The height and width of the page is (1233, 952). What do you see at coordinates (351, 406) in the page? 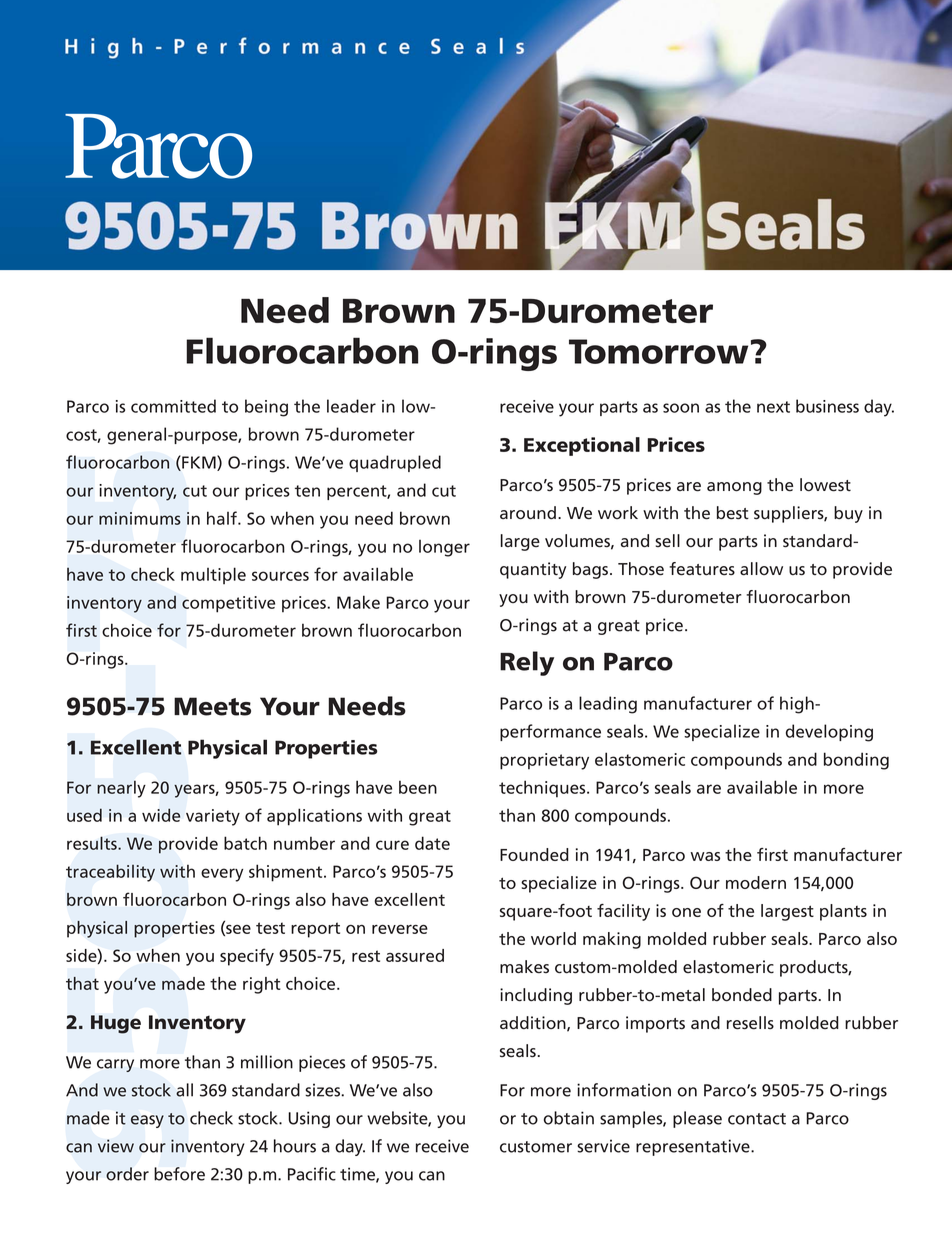
I see `leader` at bounding box center [351, 406].
